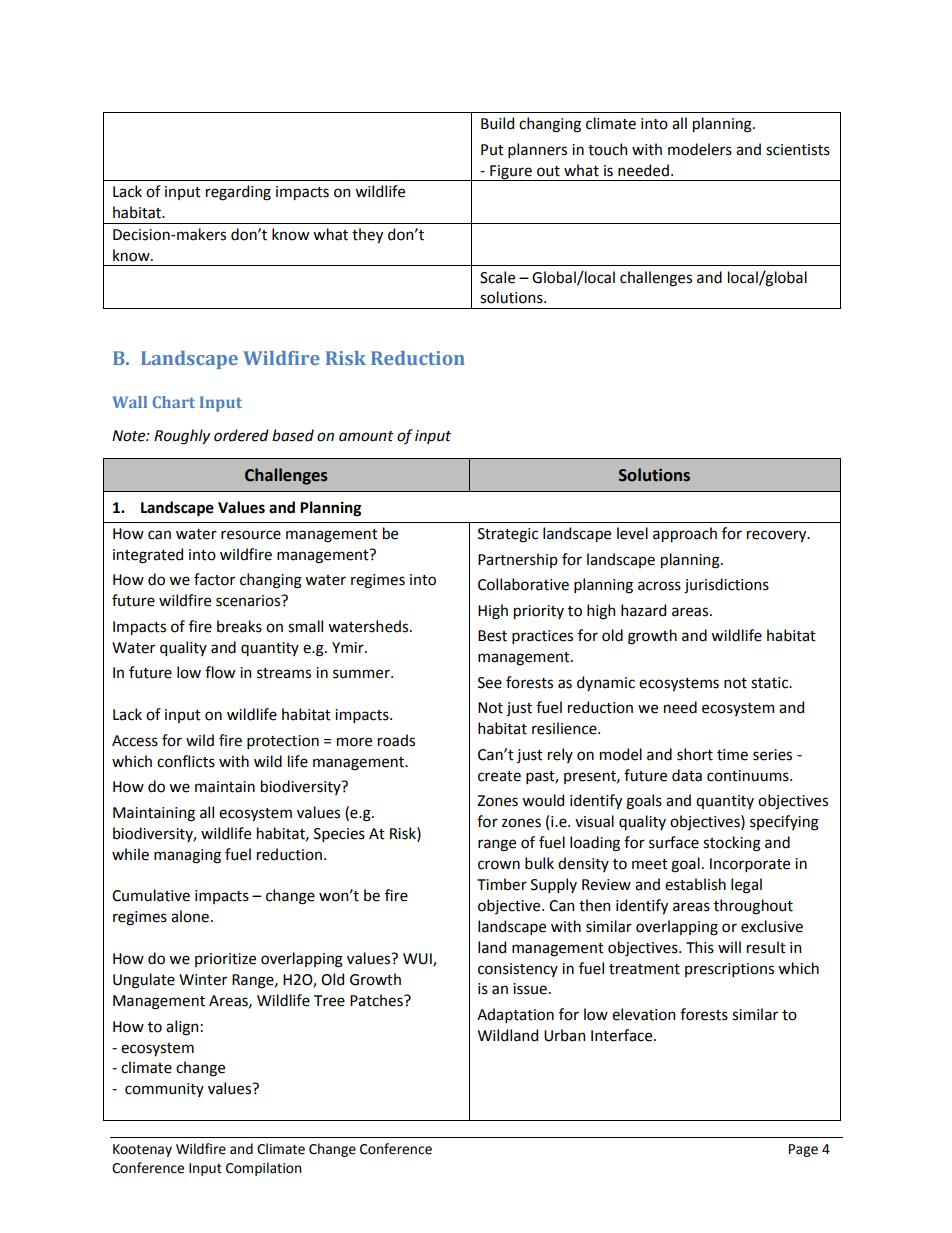 The height and width of the document is (1233, 952). Describe the element at coordinates (771, 683) in the document. I see `static` at that location.
